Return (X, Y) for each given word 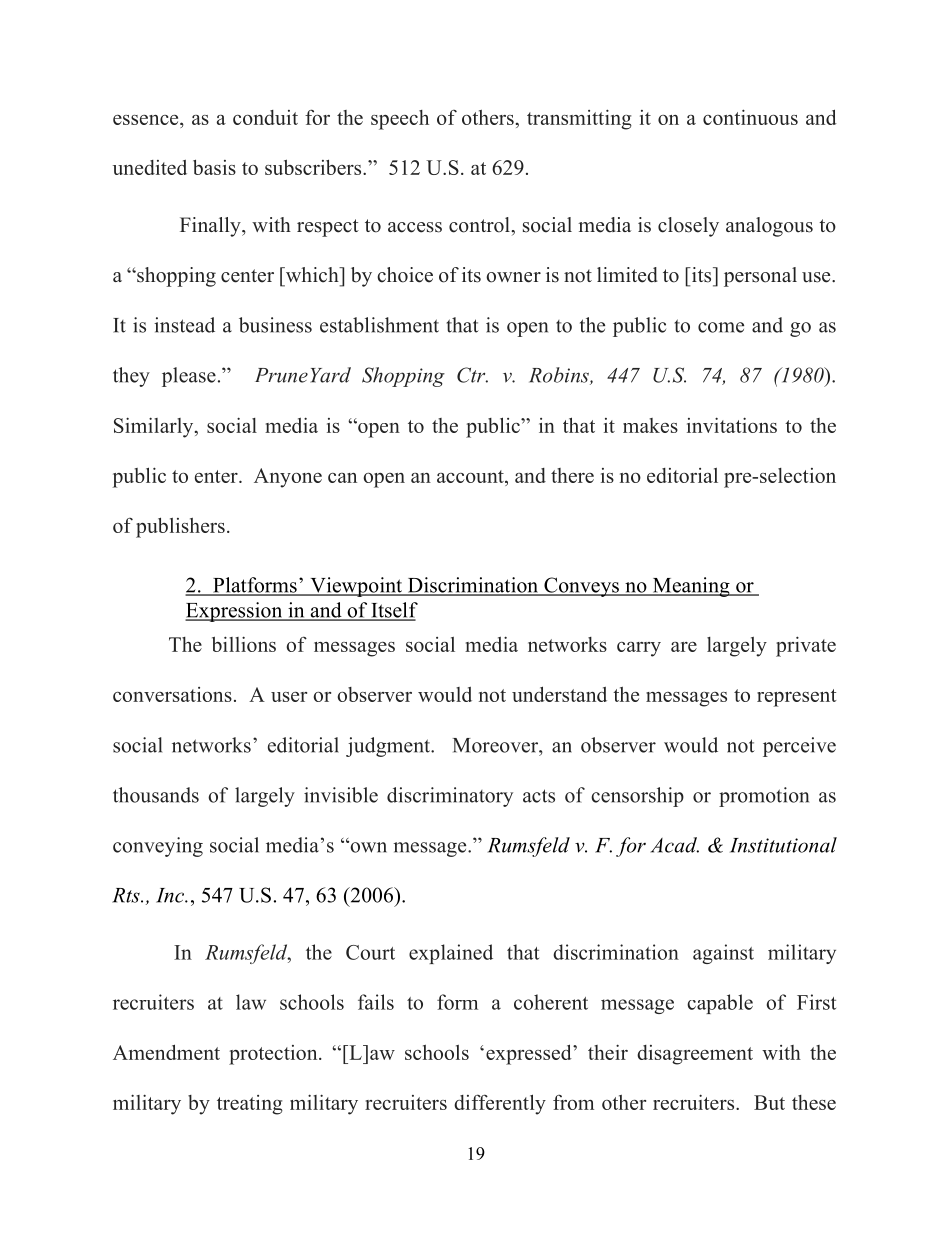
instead (184, 325)
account (471, 476)
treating (250, 1105)
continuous (750, 117)
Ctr (472, 375)
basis (214, 167)
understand (559, 694)
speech (400, 120)
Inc (171, 895)
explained (451, 954)
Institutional (783, 845)
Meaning (691, 587)
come (721, 327)
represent (796, 698)
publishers (180, 527)
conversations (172, 694)
